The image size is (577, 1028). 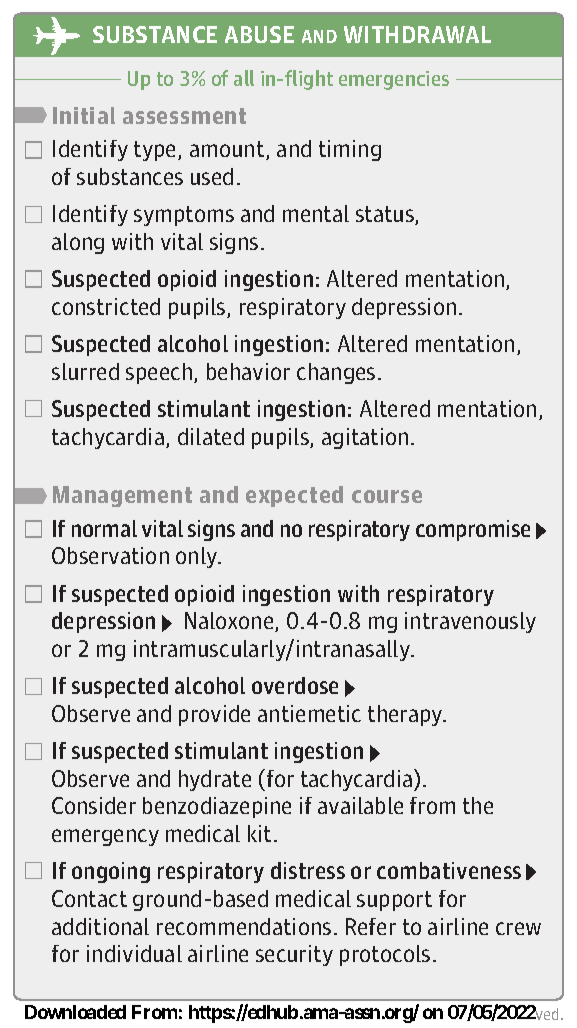 I want to click on sufficient, so click(x=246, y=649).
